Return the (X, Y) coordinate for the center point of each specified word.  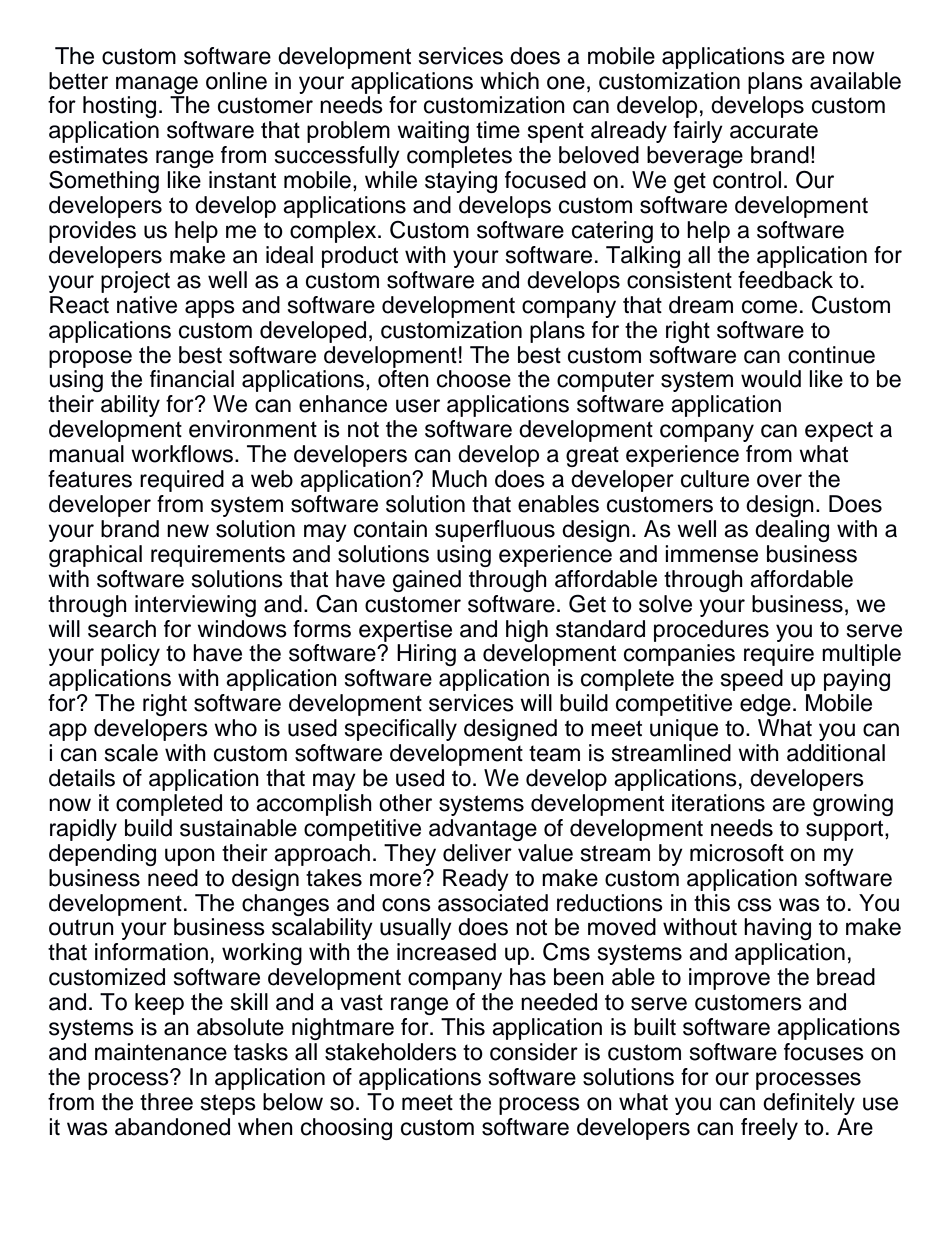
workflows (183, 454)
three (166, 1102)
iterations (718, 803)
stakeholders (391, 1052)
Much (459, 479)
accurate (774, 130)
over (779, 481)
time (498, 130)
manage (157, 85)
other (405, 803)
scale (131, 753)
